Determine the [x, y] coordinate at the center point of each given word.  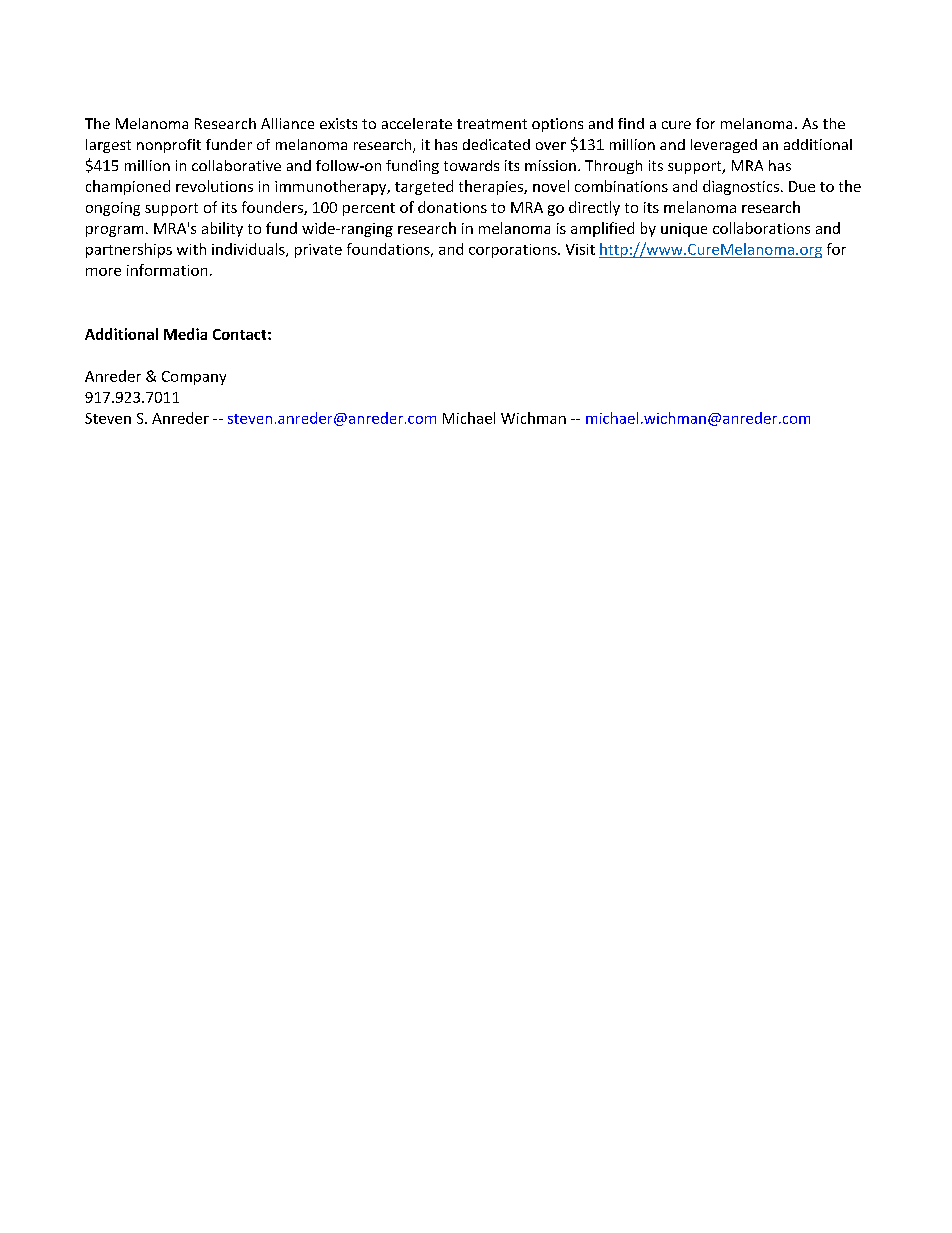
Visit [580, 249]
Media [185, 334]
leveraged [724, 146]
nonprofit [169, 146]
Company [194, 378]
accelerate [417, 123]
